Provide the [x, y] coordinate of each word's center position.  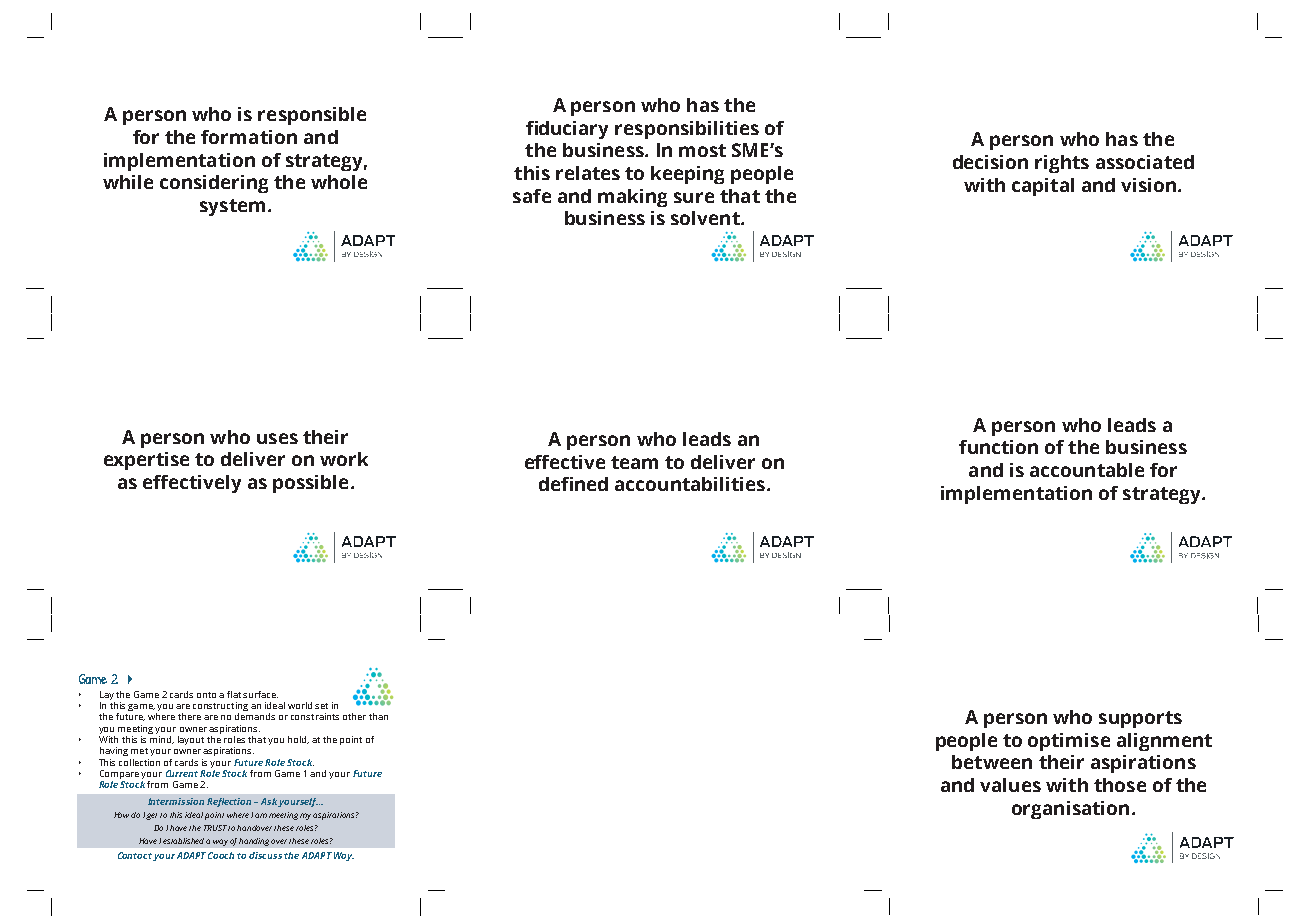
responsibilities [687, 130]
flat [234, 694]
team [634, 462]
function [998, 447]
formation [249, 137]
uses [277, 438]
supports [1140, 719]
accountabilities [691, 484]
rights [1062, 164]
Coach [221, 855]
